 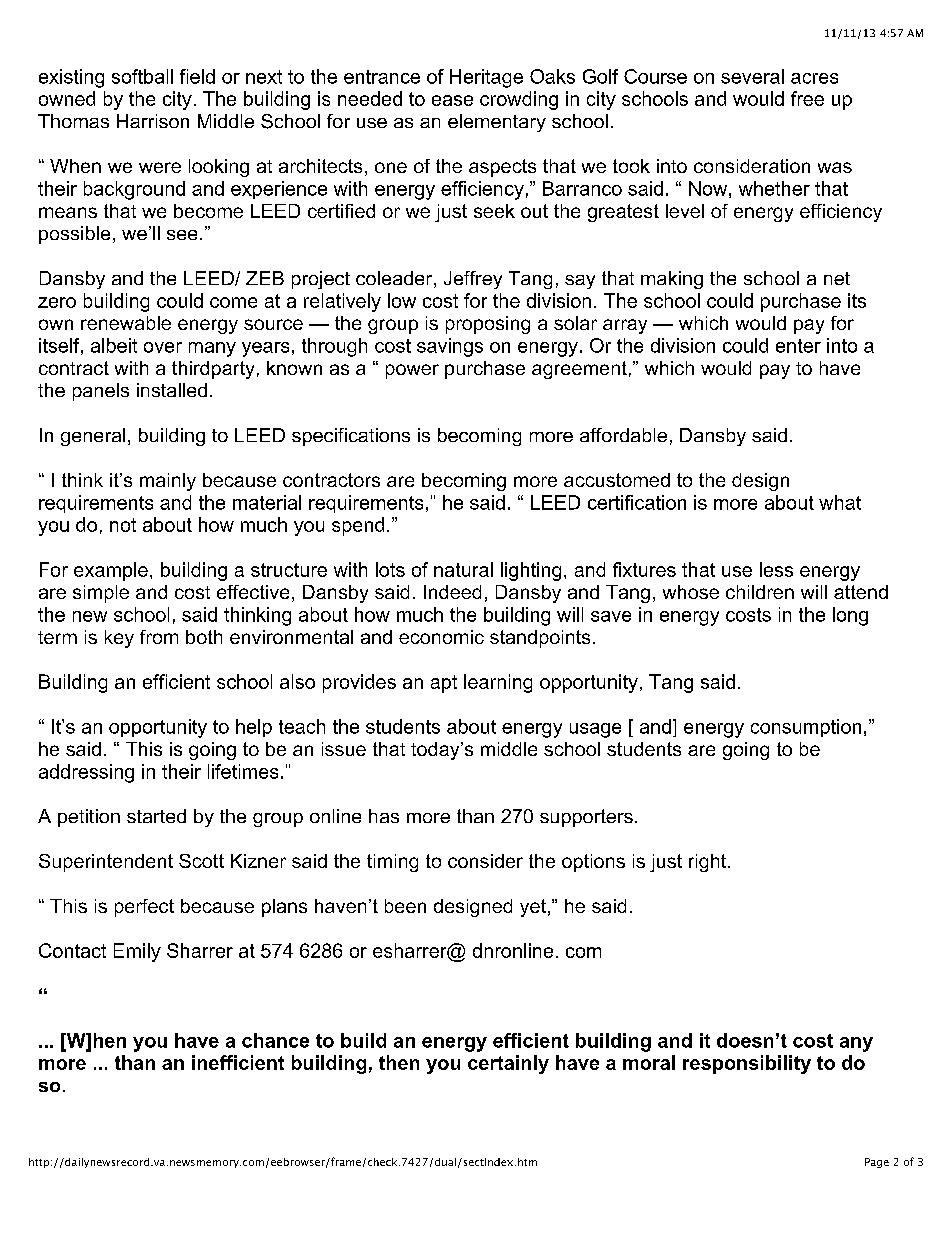 What do you see at coordinates (807, 98) in the screenshot?
I see `free` at bounding box center [807, 98].
